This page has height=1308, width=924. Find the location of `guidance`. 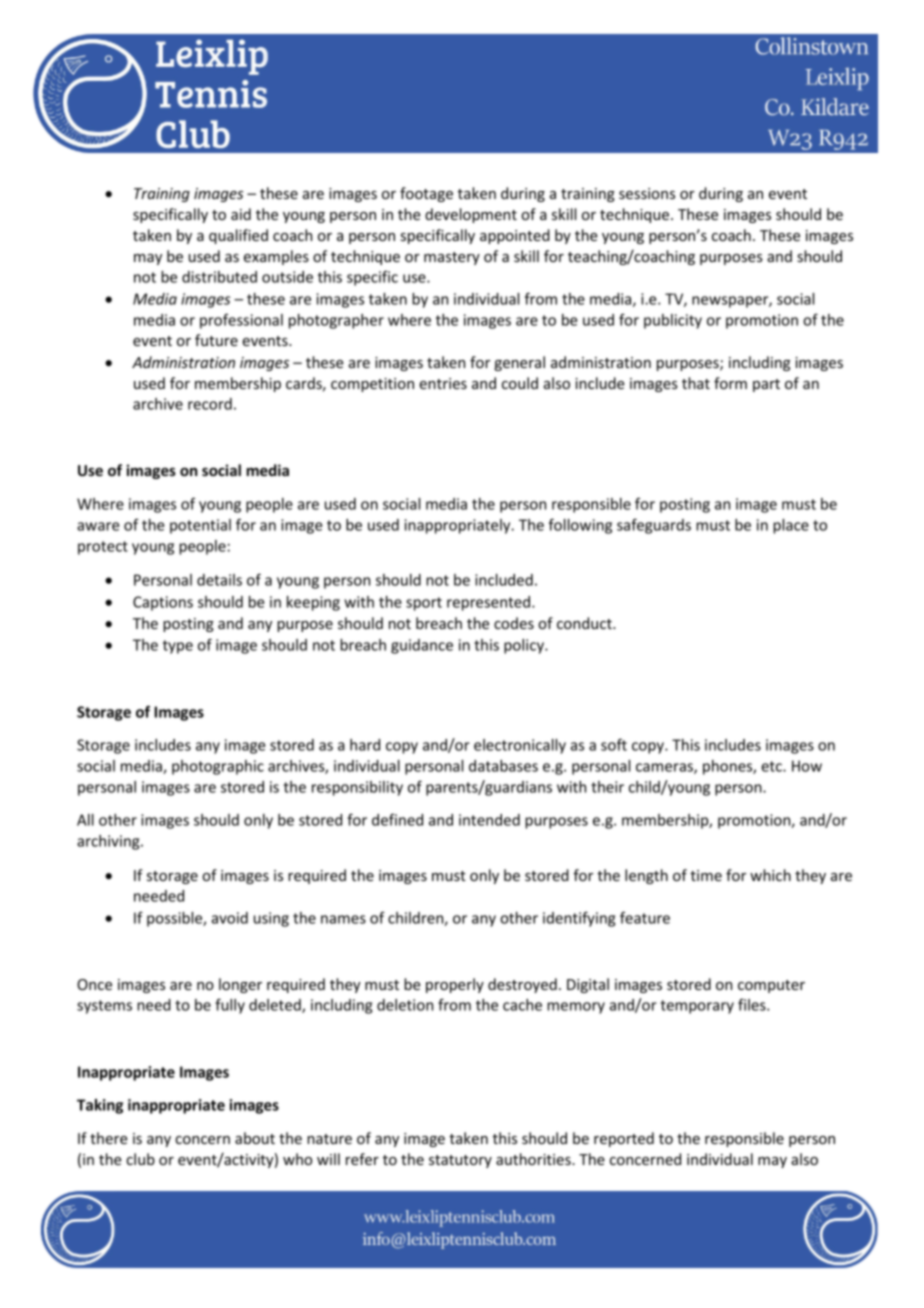

guidance is located at coordinates (422, 646).
